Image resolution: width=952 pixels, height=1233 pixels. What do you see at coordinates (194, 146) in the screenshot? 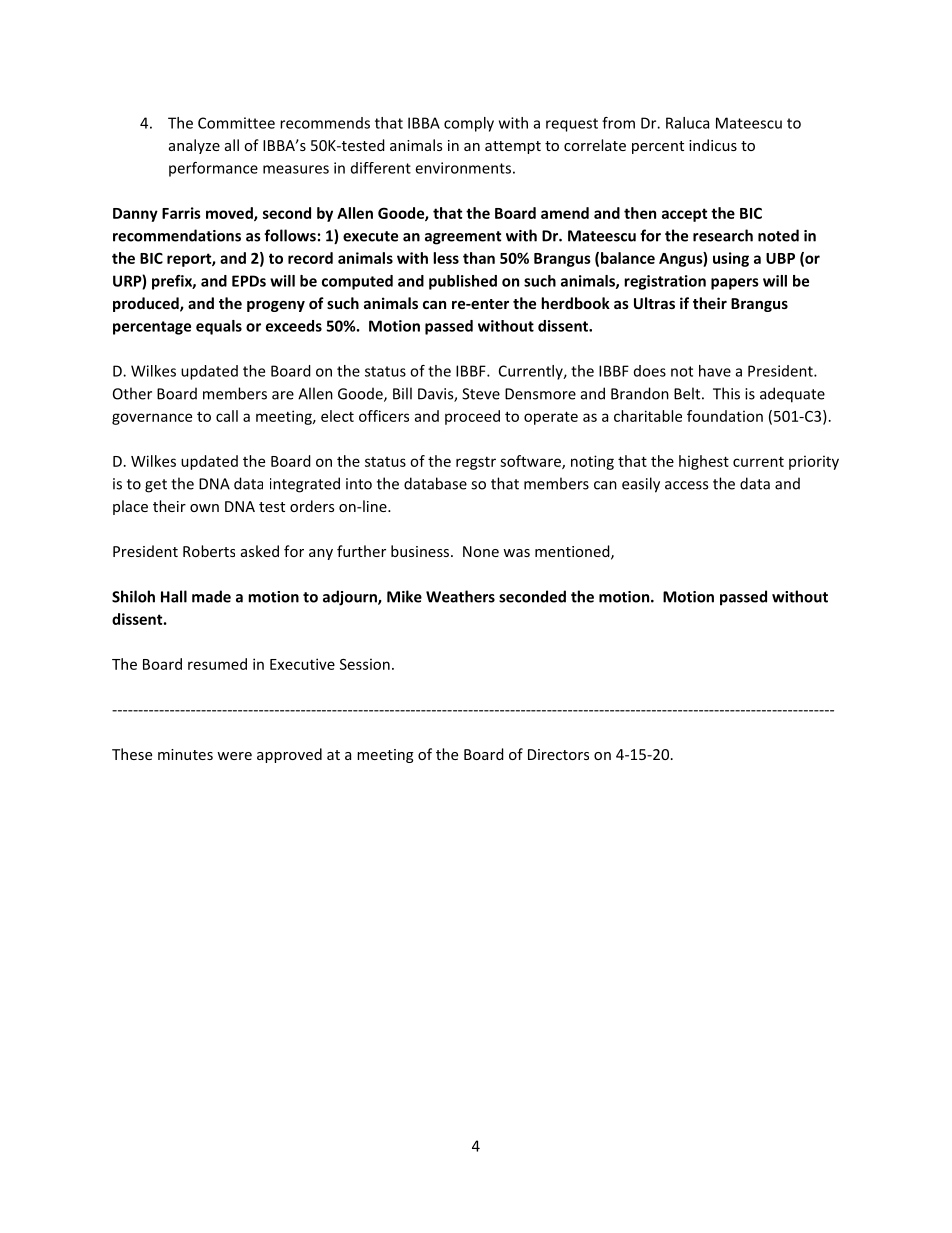
I see `analyze` at bounding box center [194, 146].
